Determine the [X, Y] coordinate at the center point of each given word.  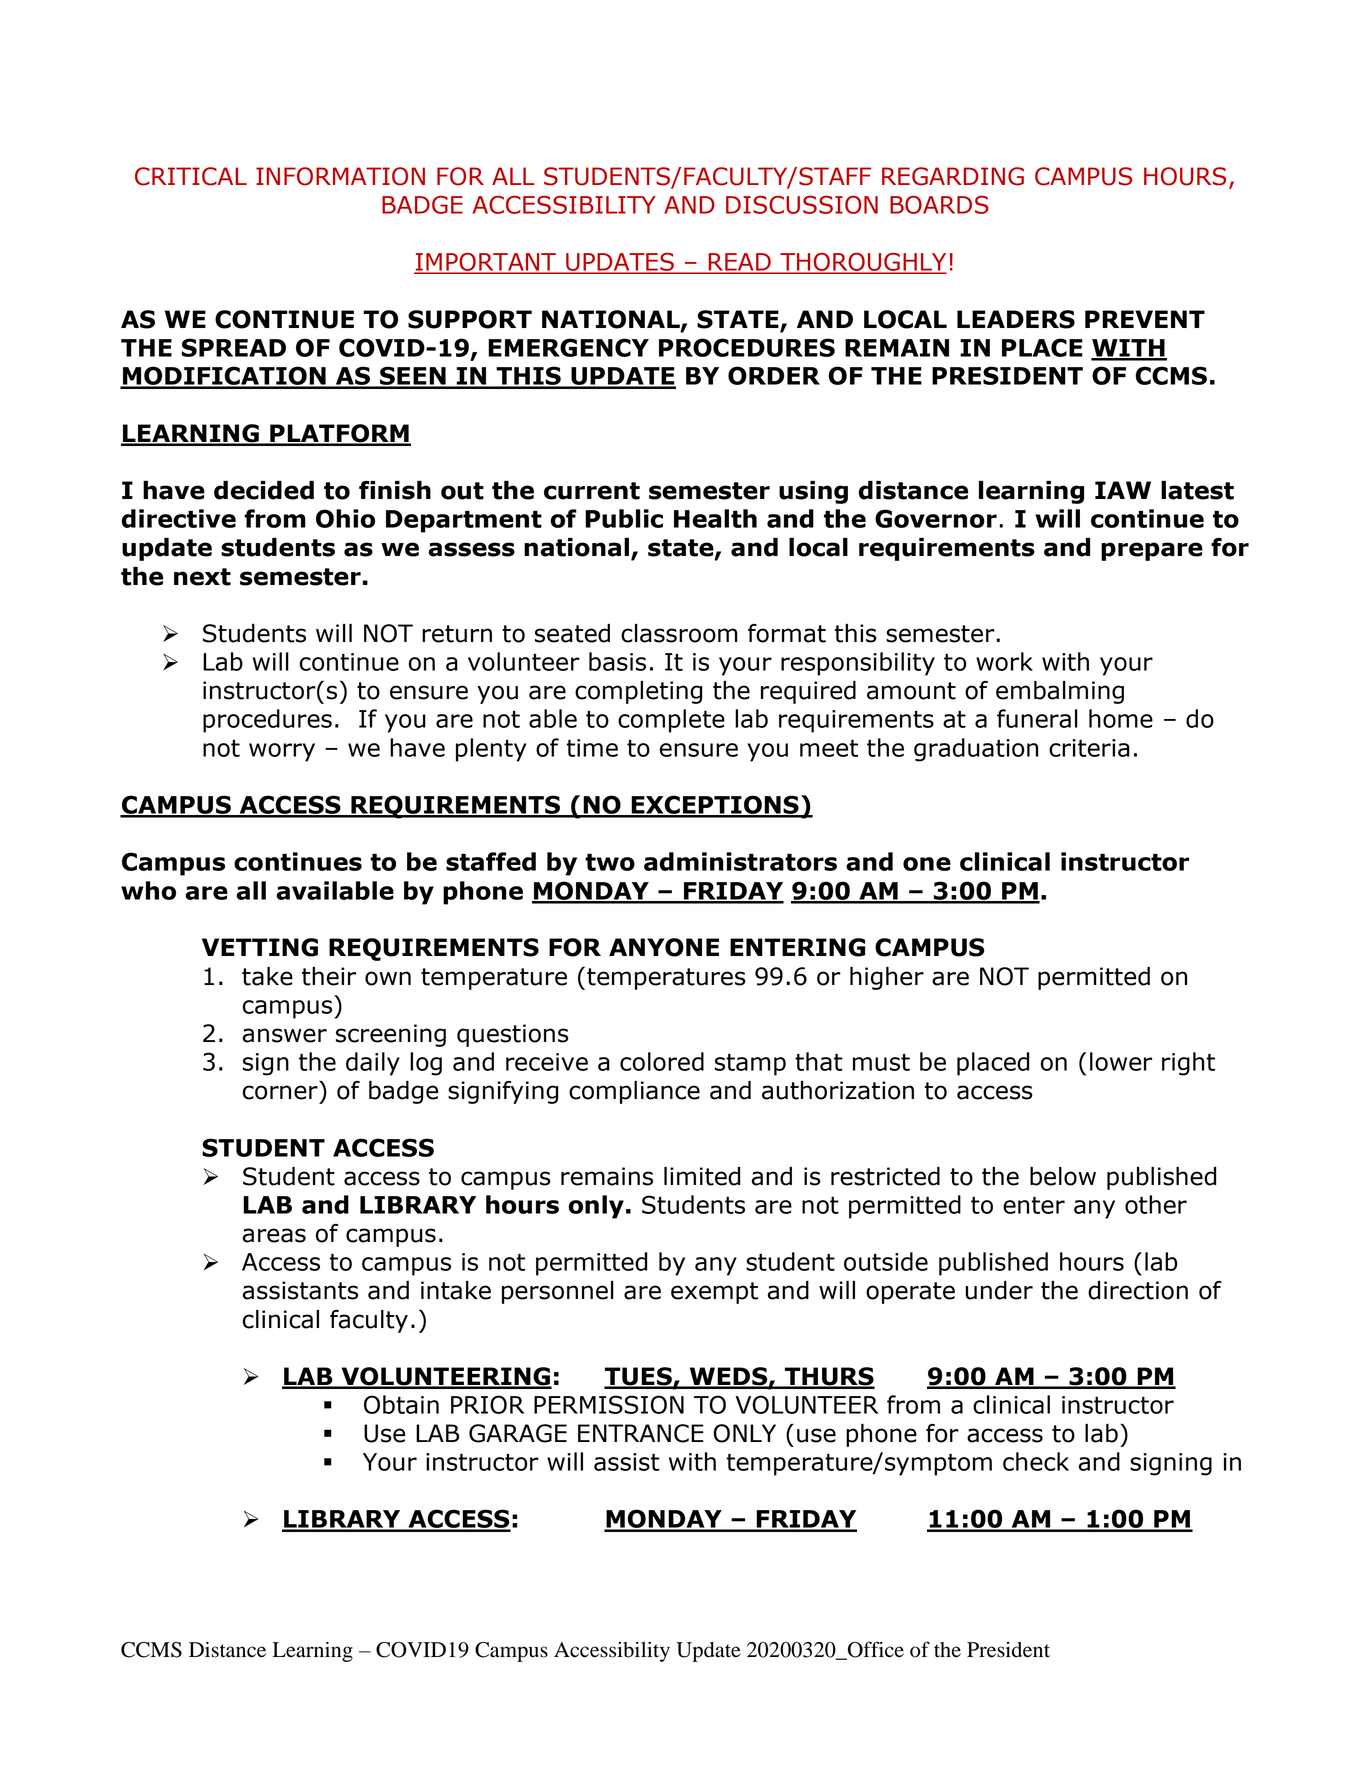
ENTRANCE [641, 1433]
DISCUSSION [802, 205]
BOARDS [939, 205]
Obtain [401, 1404]
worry [282, 752]
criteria [1089, 748]
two [610, 862]
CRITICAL [191, 176]
